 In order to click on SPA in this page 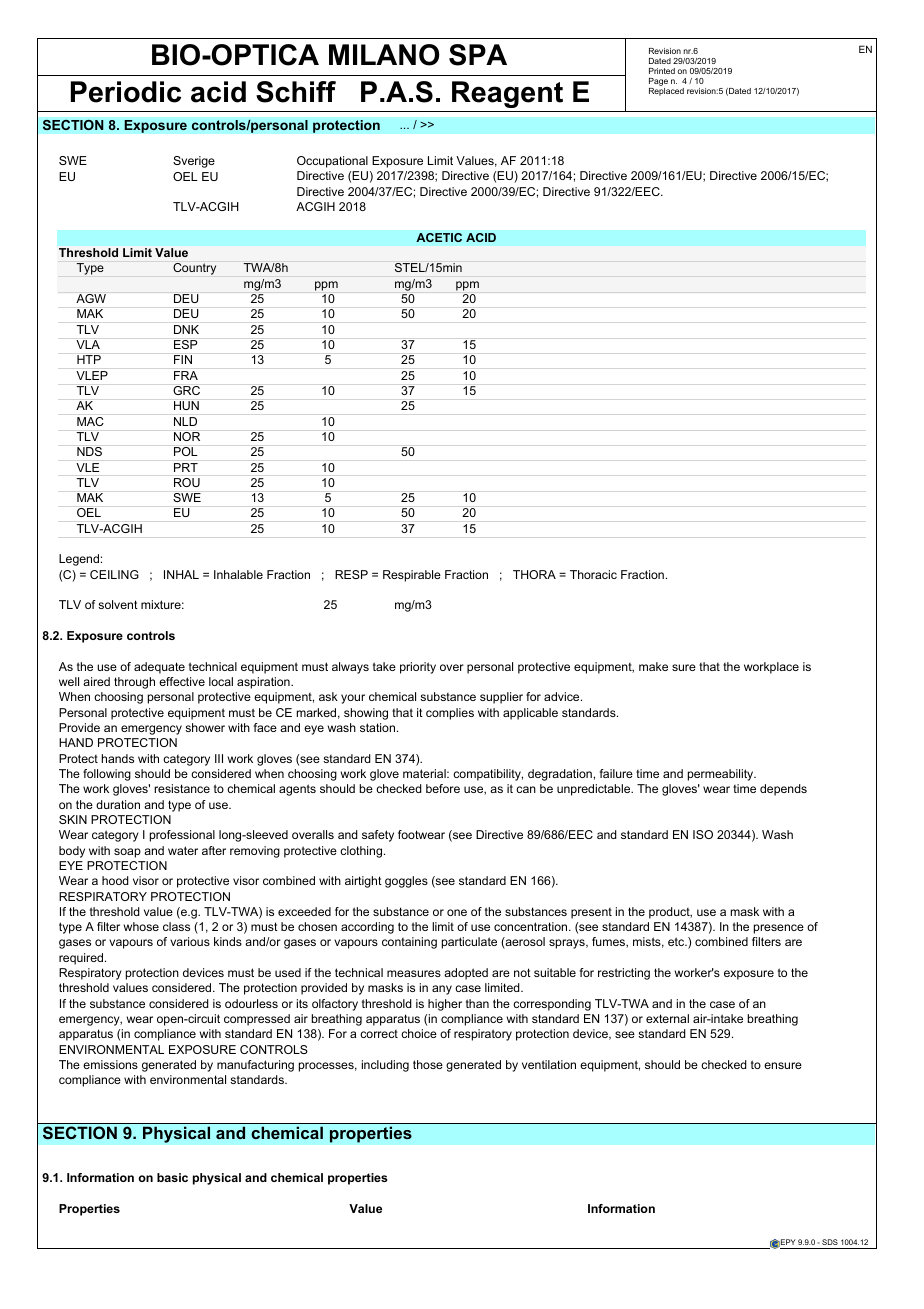, I will do `click(478, 55)`.
